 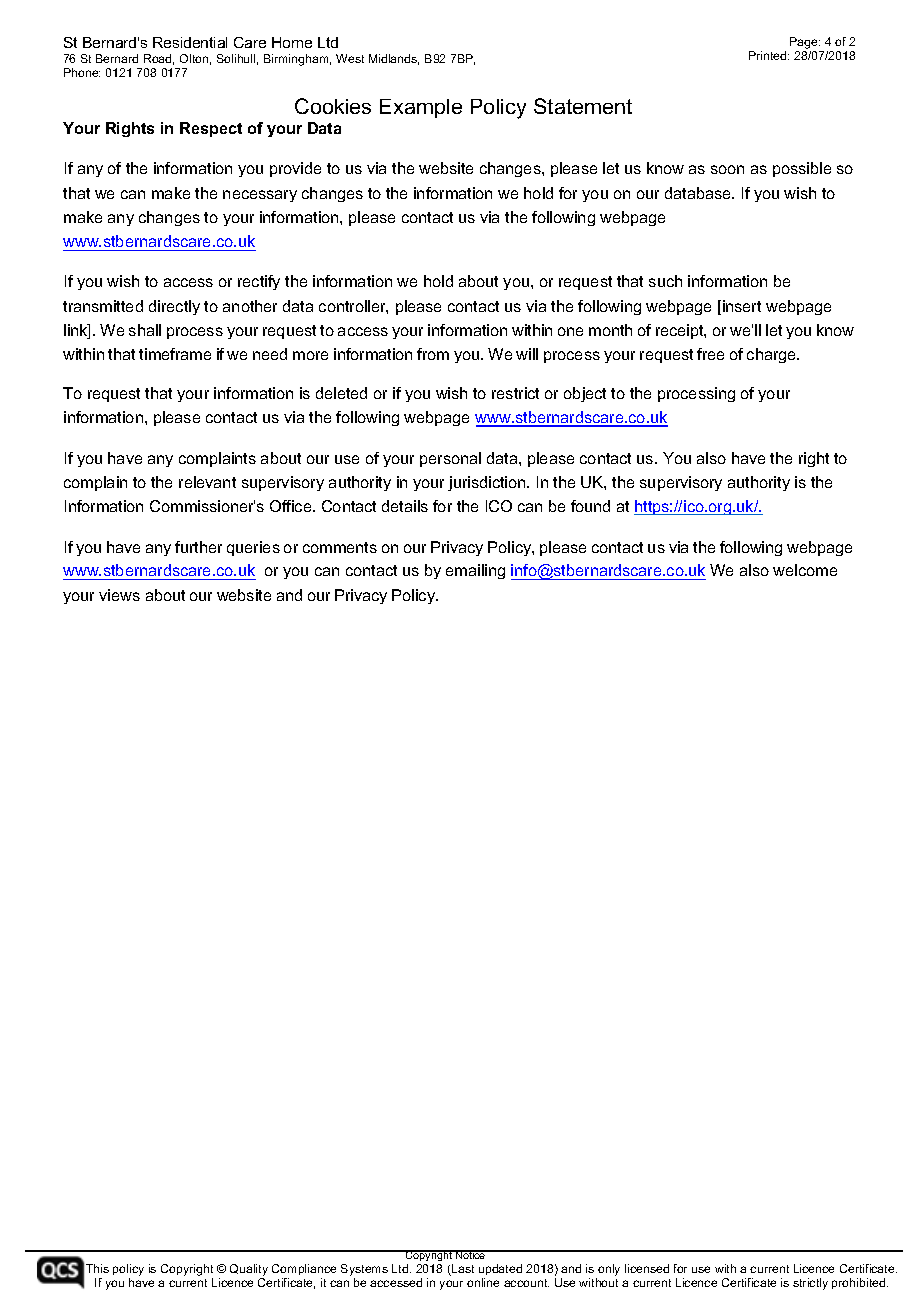 What do you see at coordinates (805, 570) in the screenshot?
I see `welcome` at bounding box center [805, 570].
